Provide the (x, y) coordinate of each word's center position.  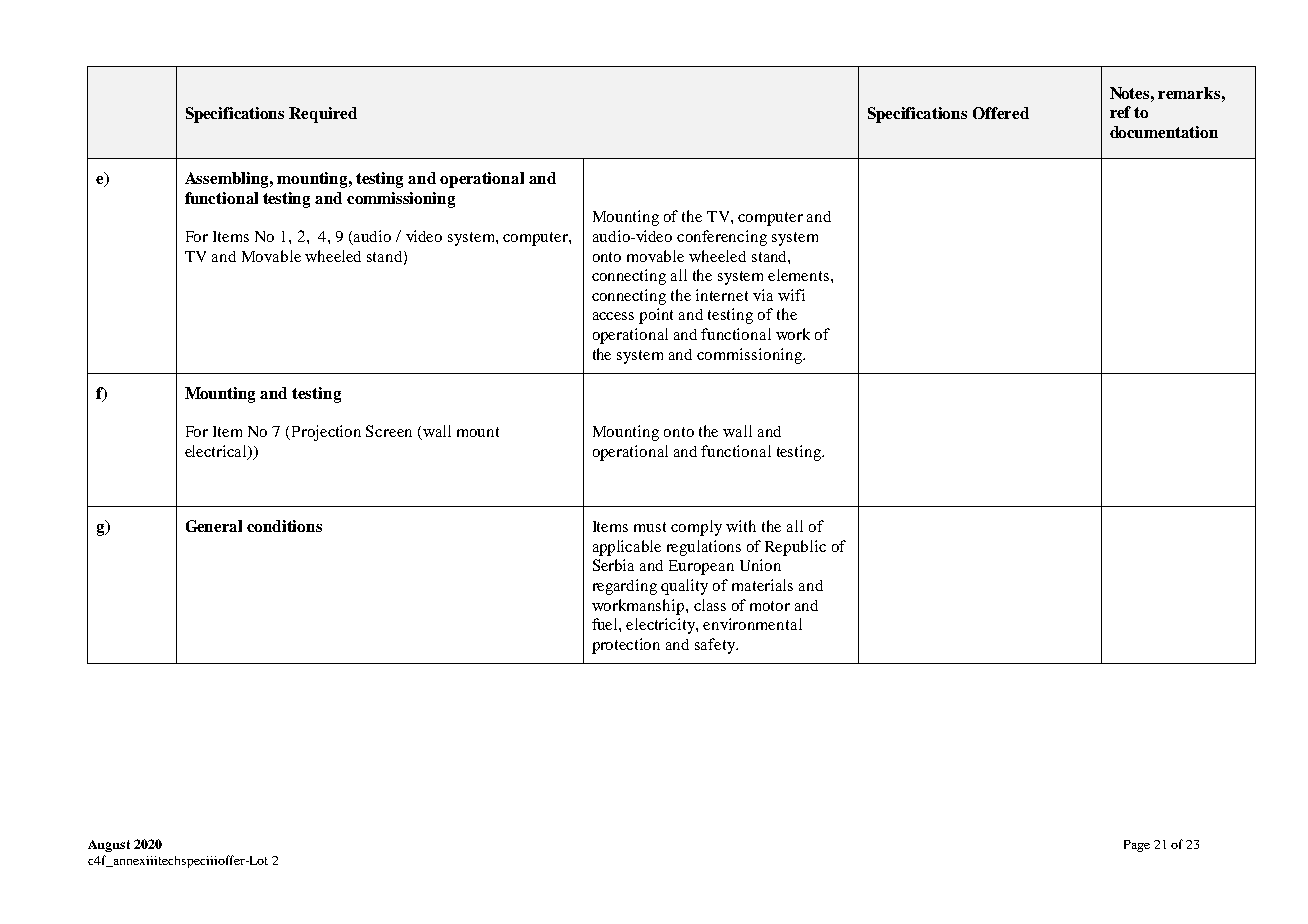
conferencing (722, 238)
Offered (1001, 113)
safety (716, 646)
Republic (795, 548)
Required (323, 115)
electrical (217, 452)
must (650, 527)
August (109, 846)
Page (1137, 846)
